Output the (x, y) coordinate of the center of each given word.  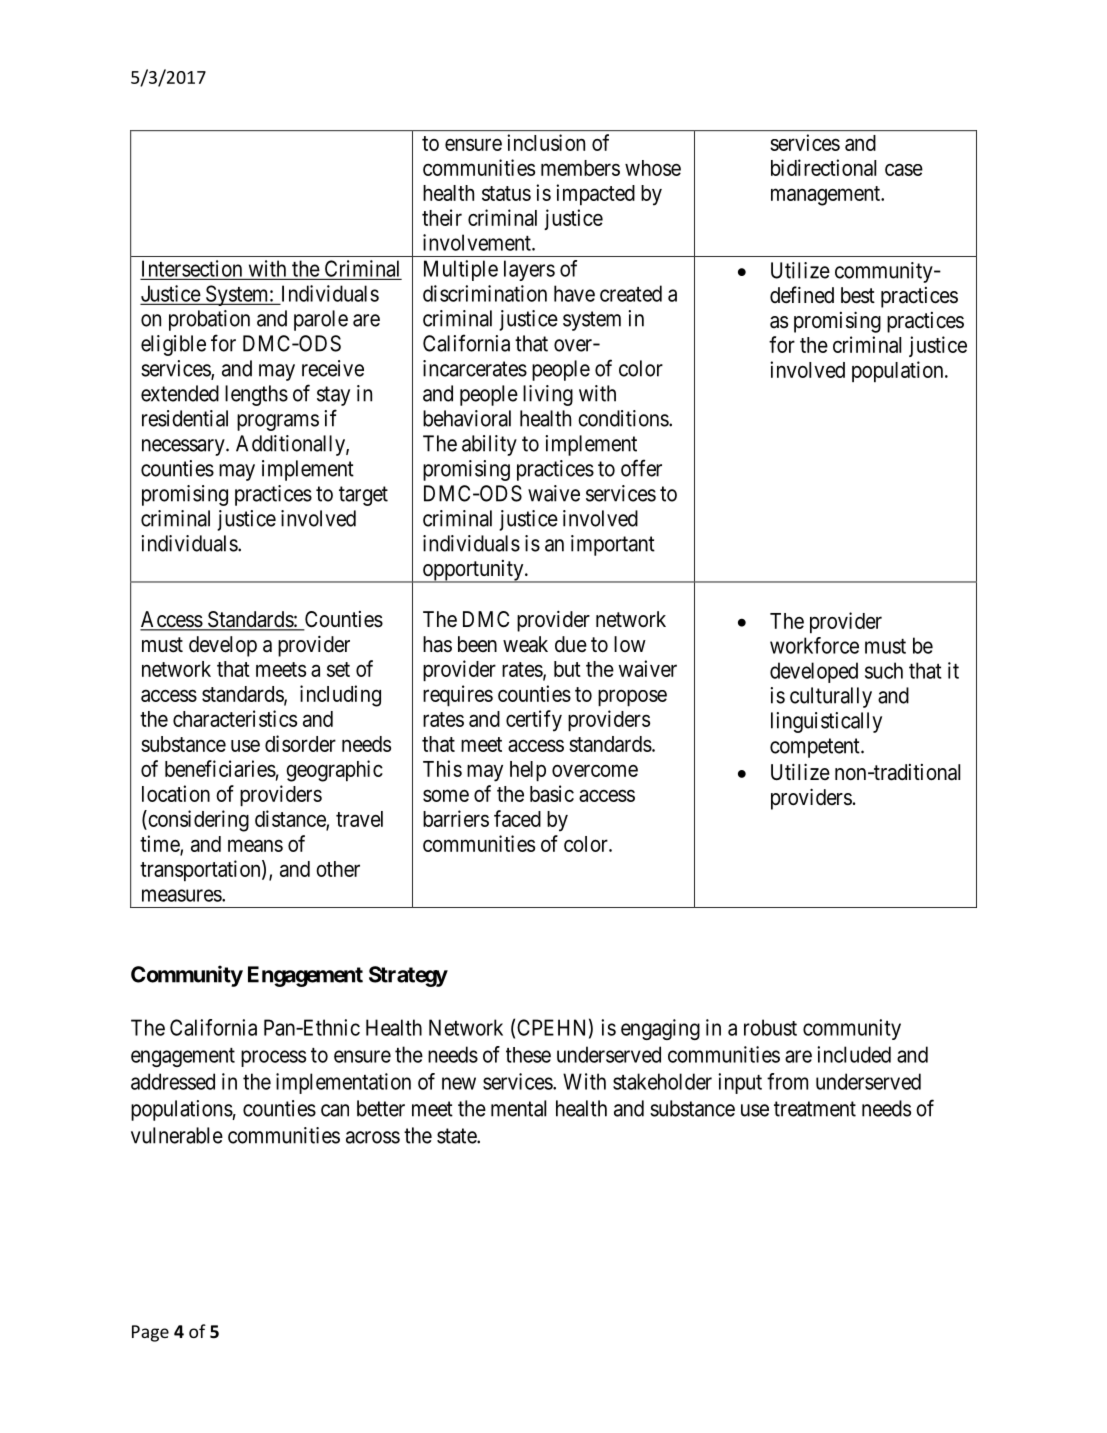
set (338, 669)
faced (517, 818)
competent (816, 748)
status (506, 193)
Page (150, 1333)
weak (525, 644)
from (787, 1081)
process (273, 1058)
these (528, 1055)
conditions (624, 418)
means (255, 845)
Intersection (192, 268)
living (548, 395)
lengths (256, 395)
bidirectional (823, 167)
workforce (814, 645)
